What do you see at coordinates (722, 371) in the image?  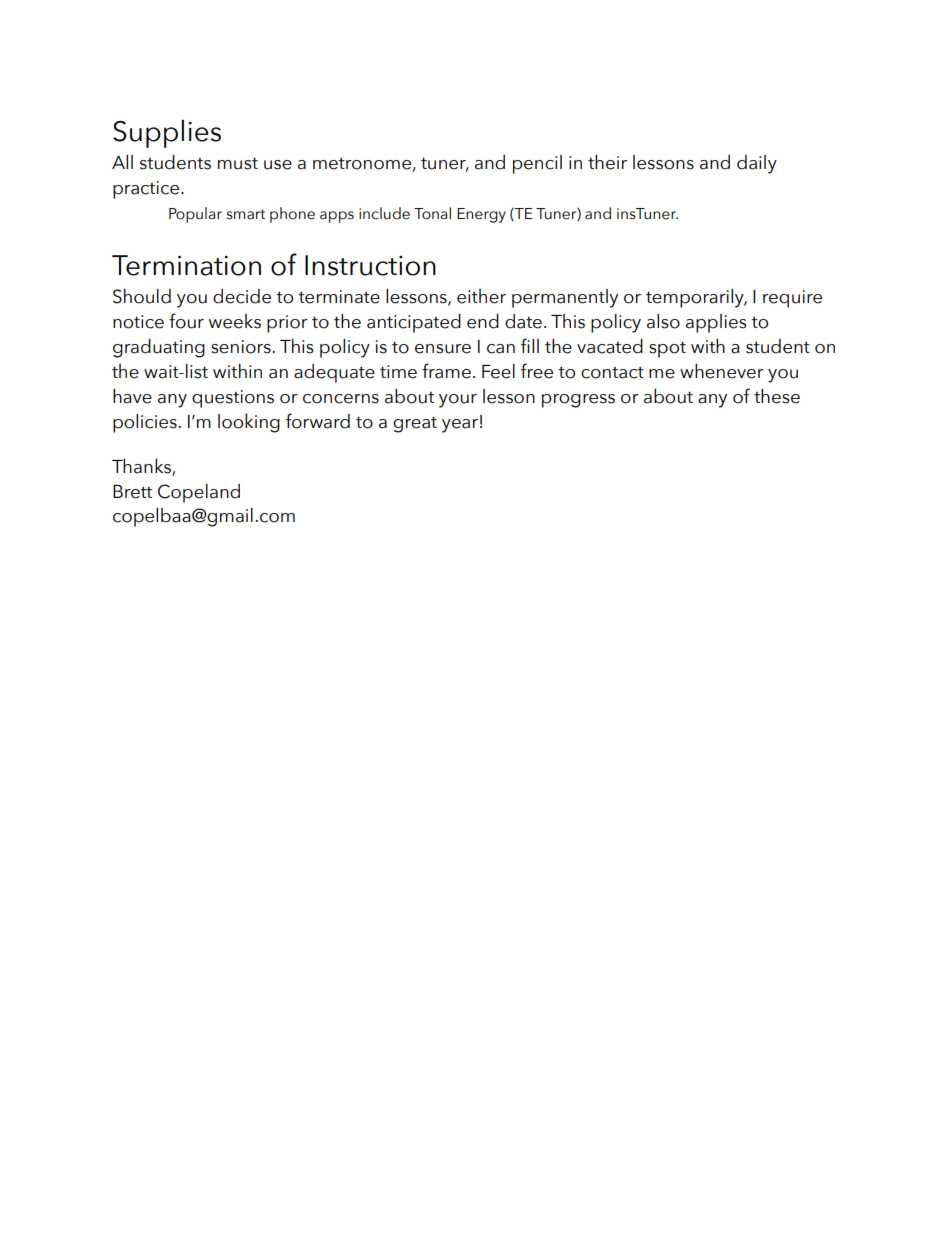 I see `whenever` at bounding box center [722, 371].
